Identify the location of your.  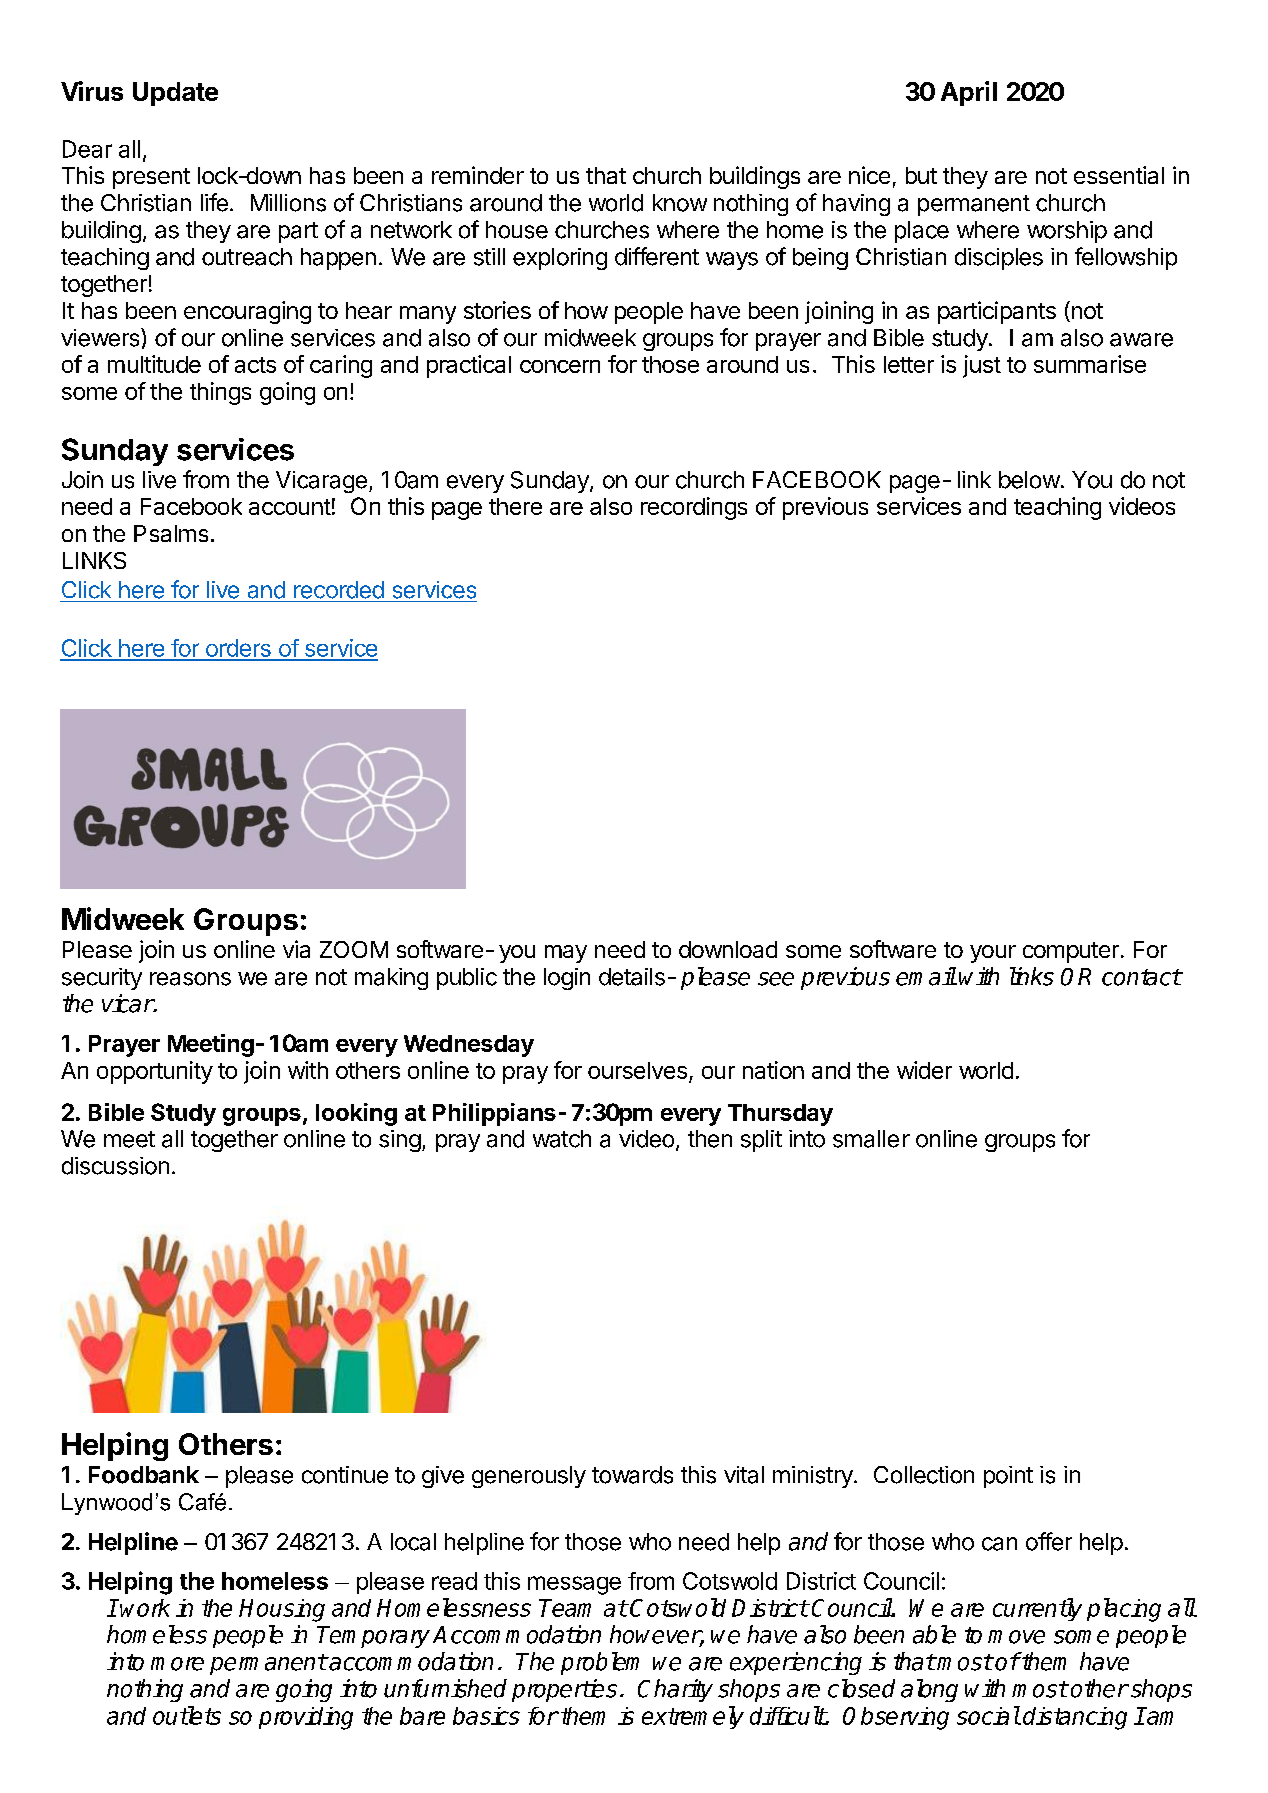
(993, 954).
